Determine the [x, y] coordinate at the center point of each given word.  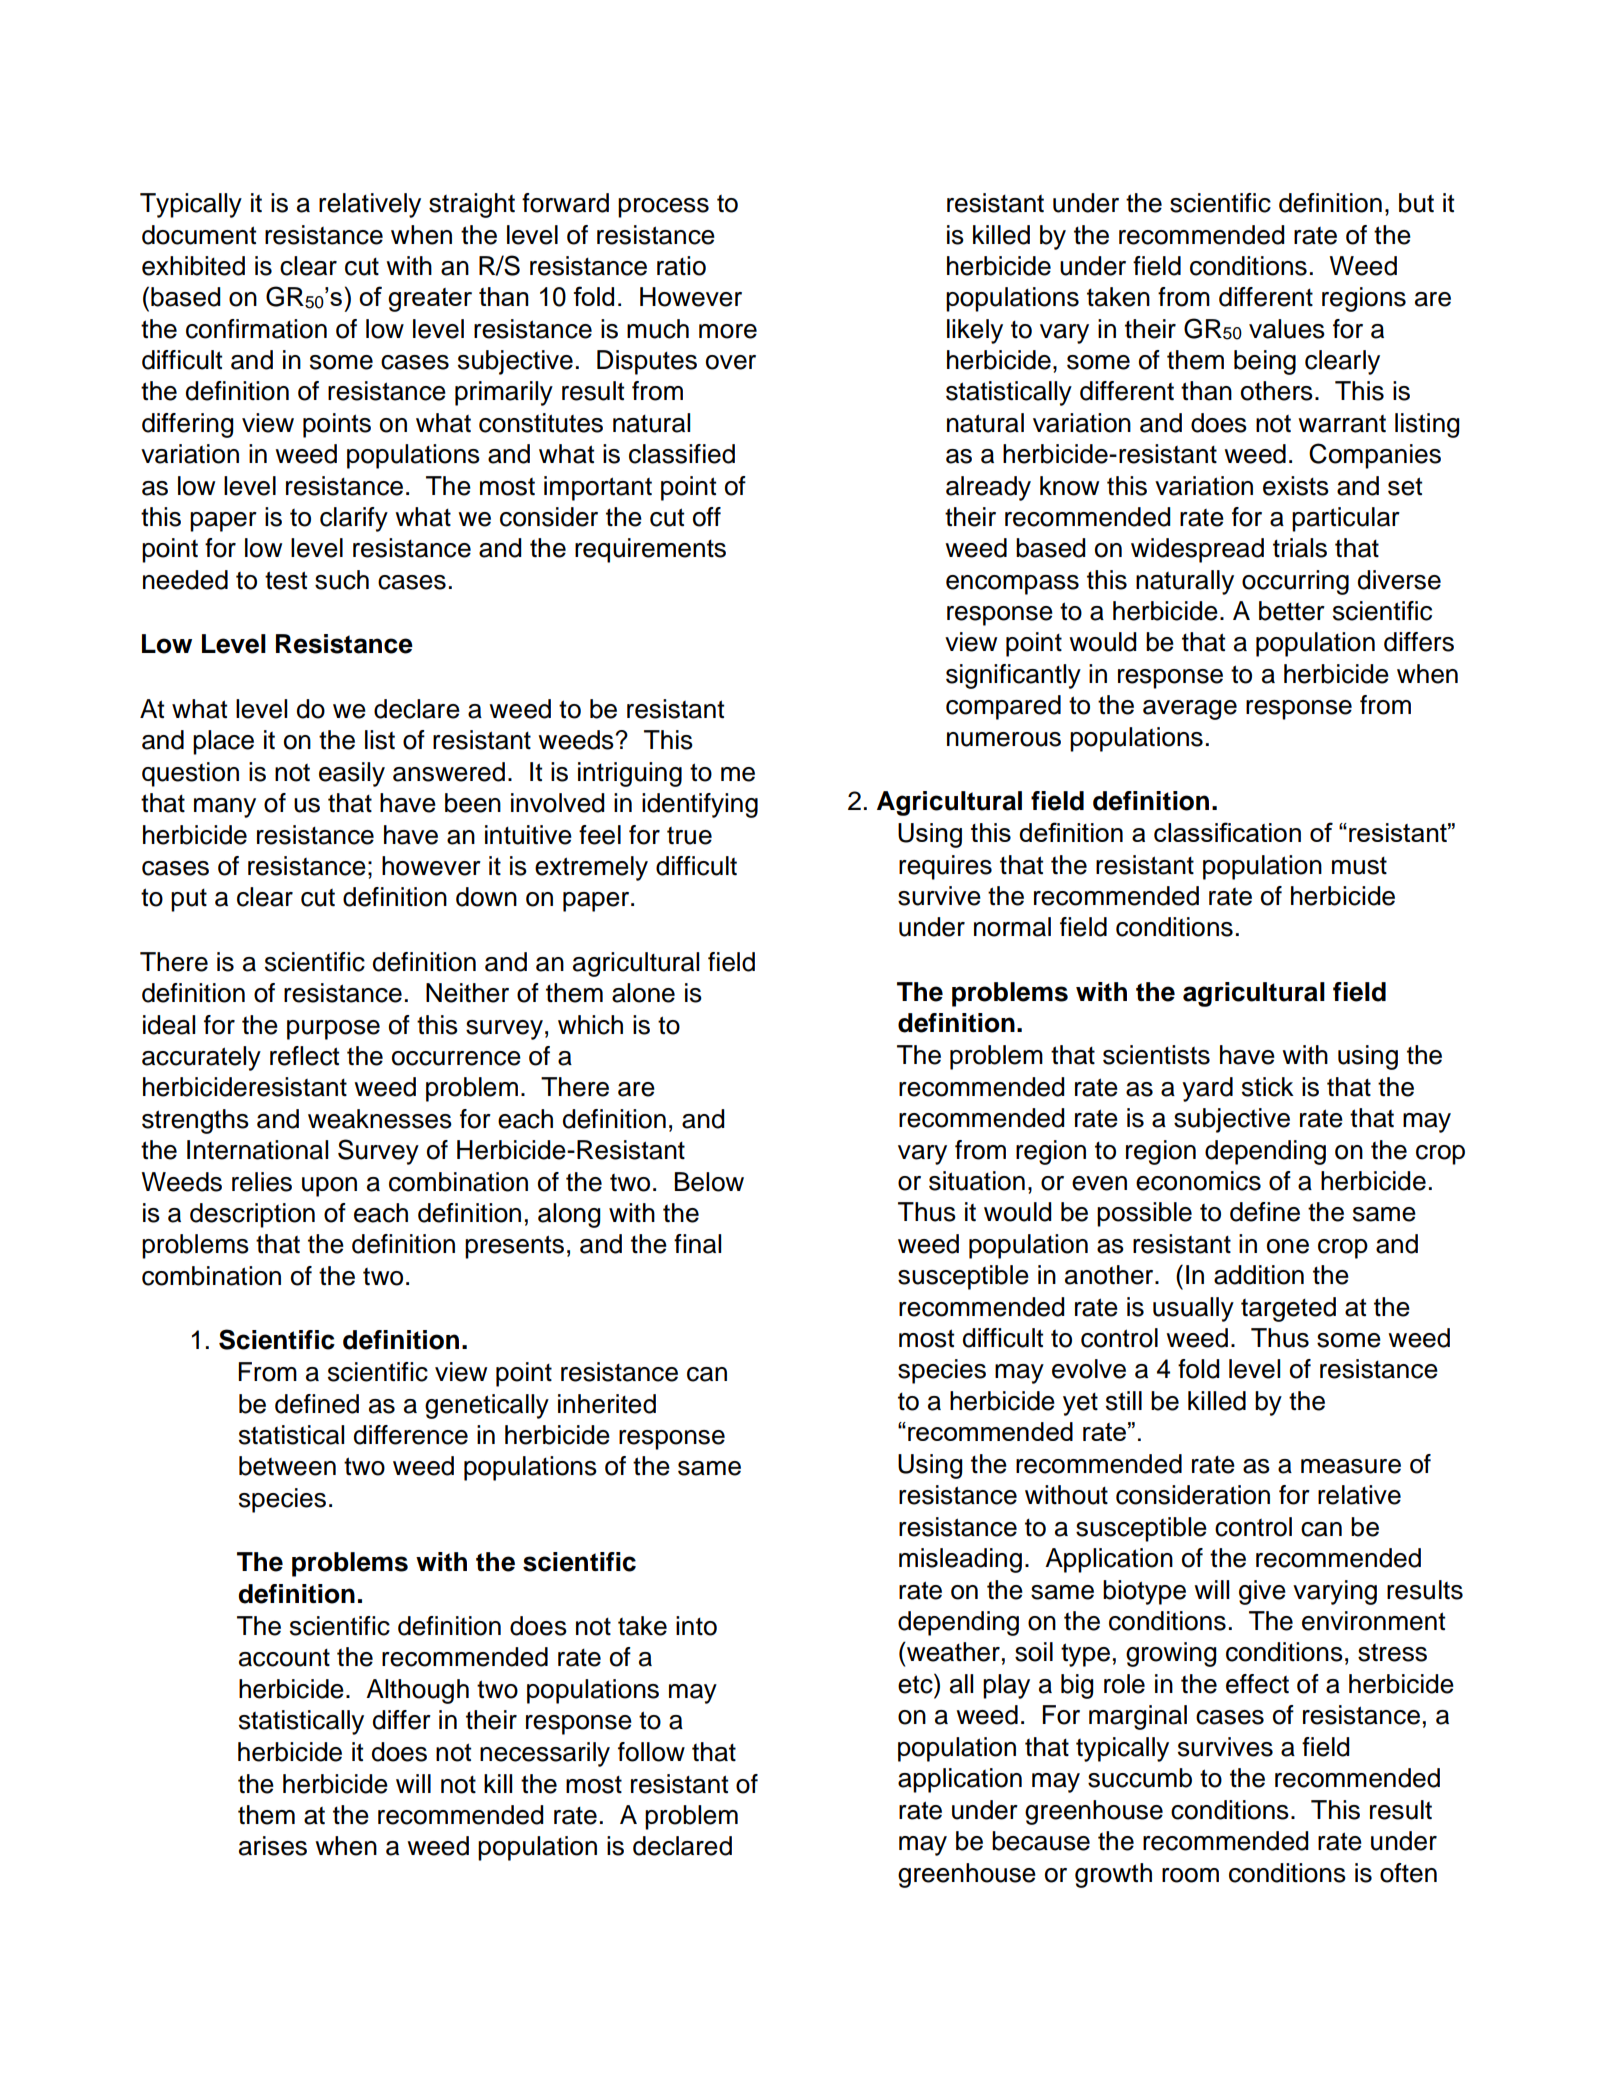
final [697, 1244]
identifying [700, 805]
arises [273, 1846]
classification [1227, 832]
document [199, 235]
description [252, 1215]
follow [651, 1752]
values [1287, 329]
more [728, 331]
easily [352, 774]
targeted [1288, 1309]
